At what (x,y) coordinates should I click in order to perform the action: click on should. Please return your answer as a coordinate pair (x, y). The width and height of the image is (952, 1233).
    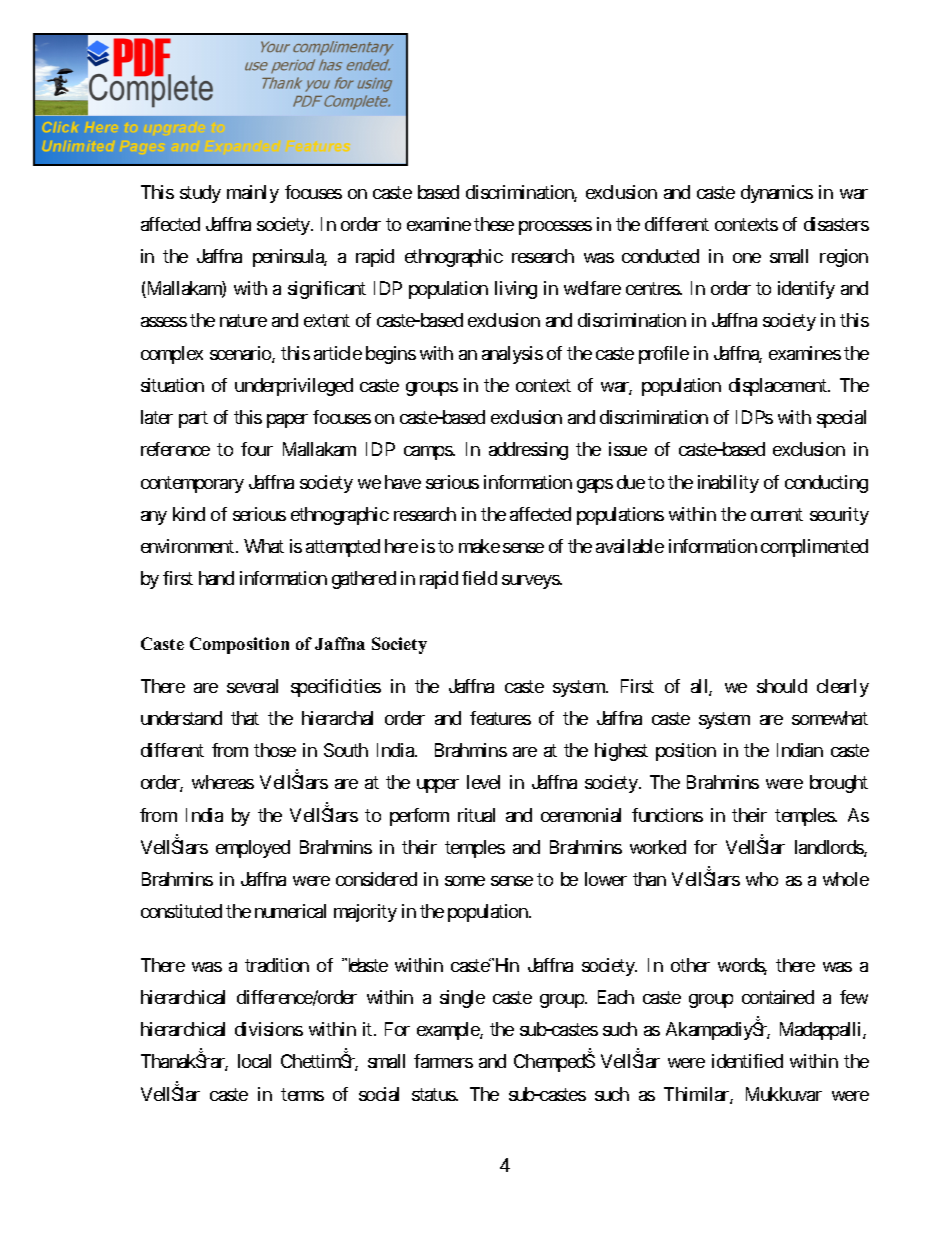
    Looking at the image, I should click on (782, 686).
